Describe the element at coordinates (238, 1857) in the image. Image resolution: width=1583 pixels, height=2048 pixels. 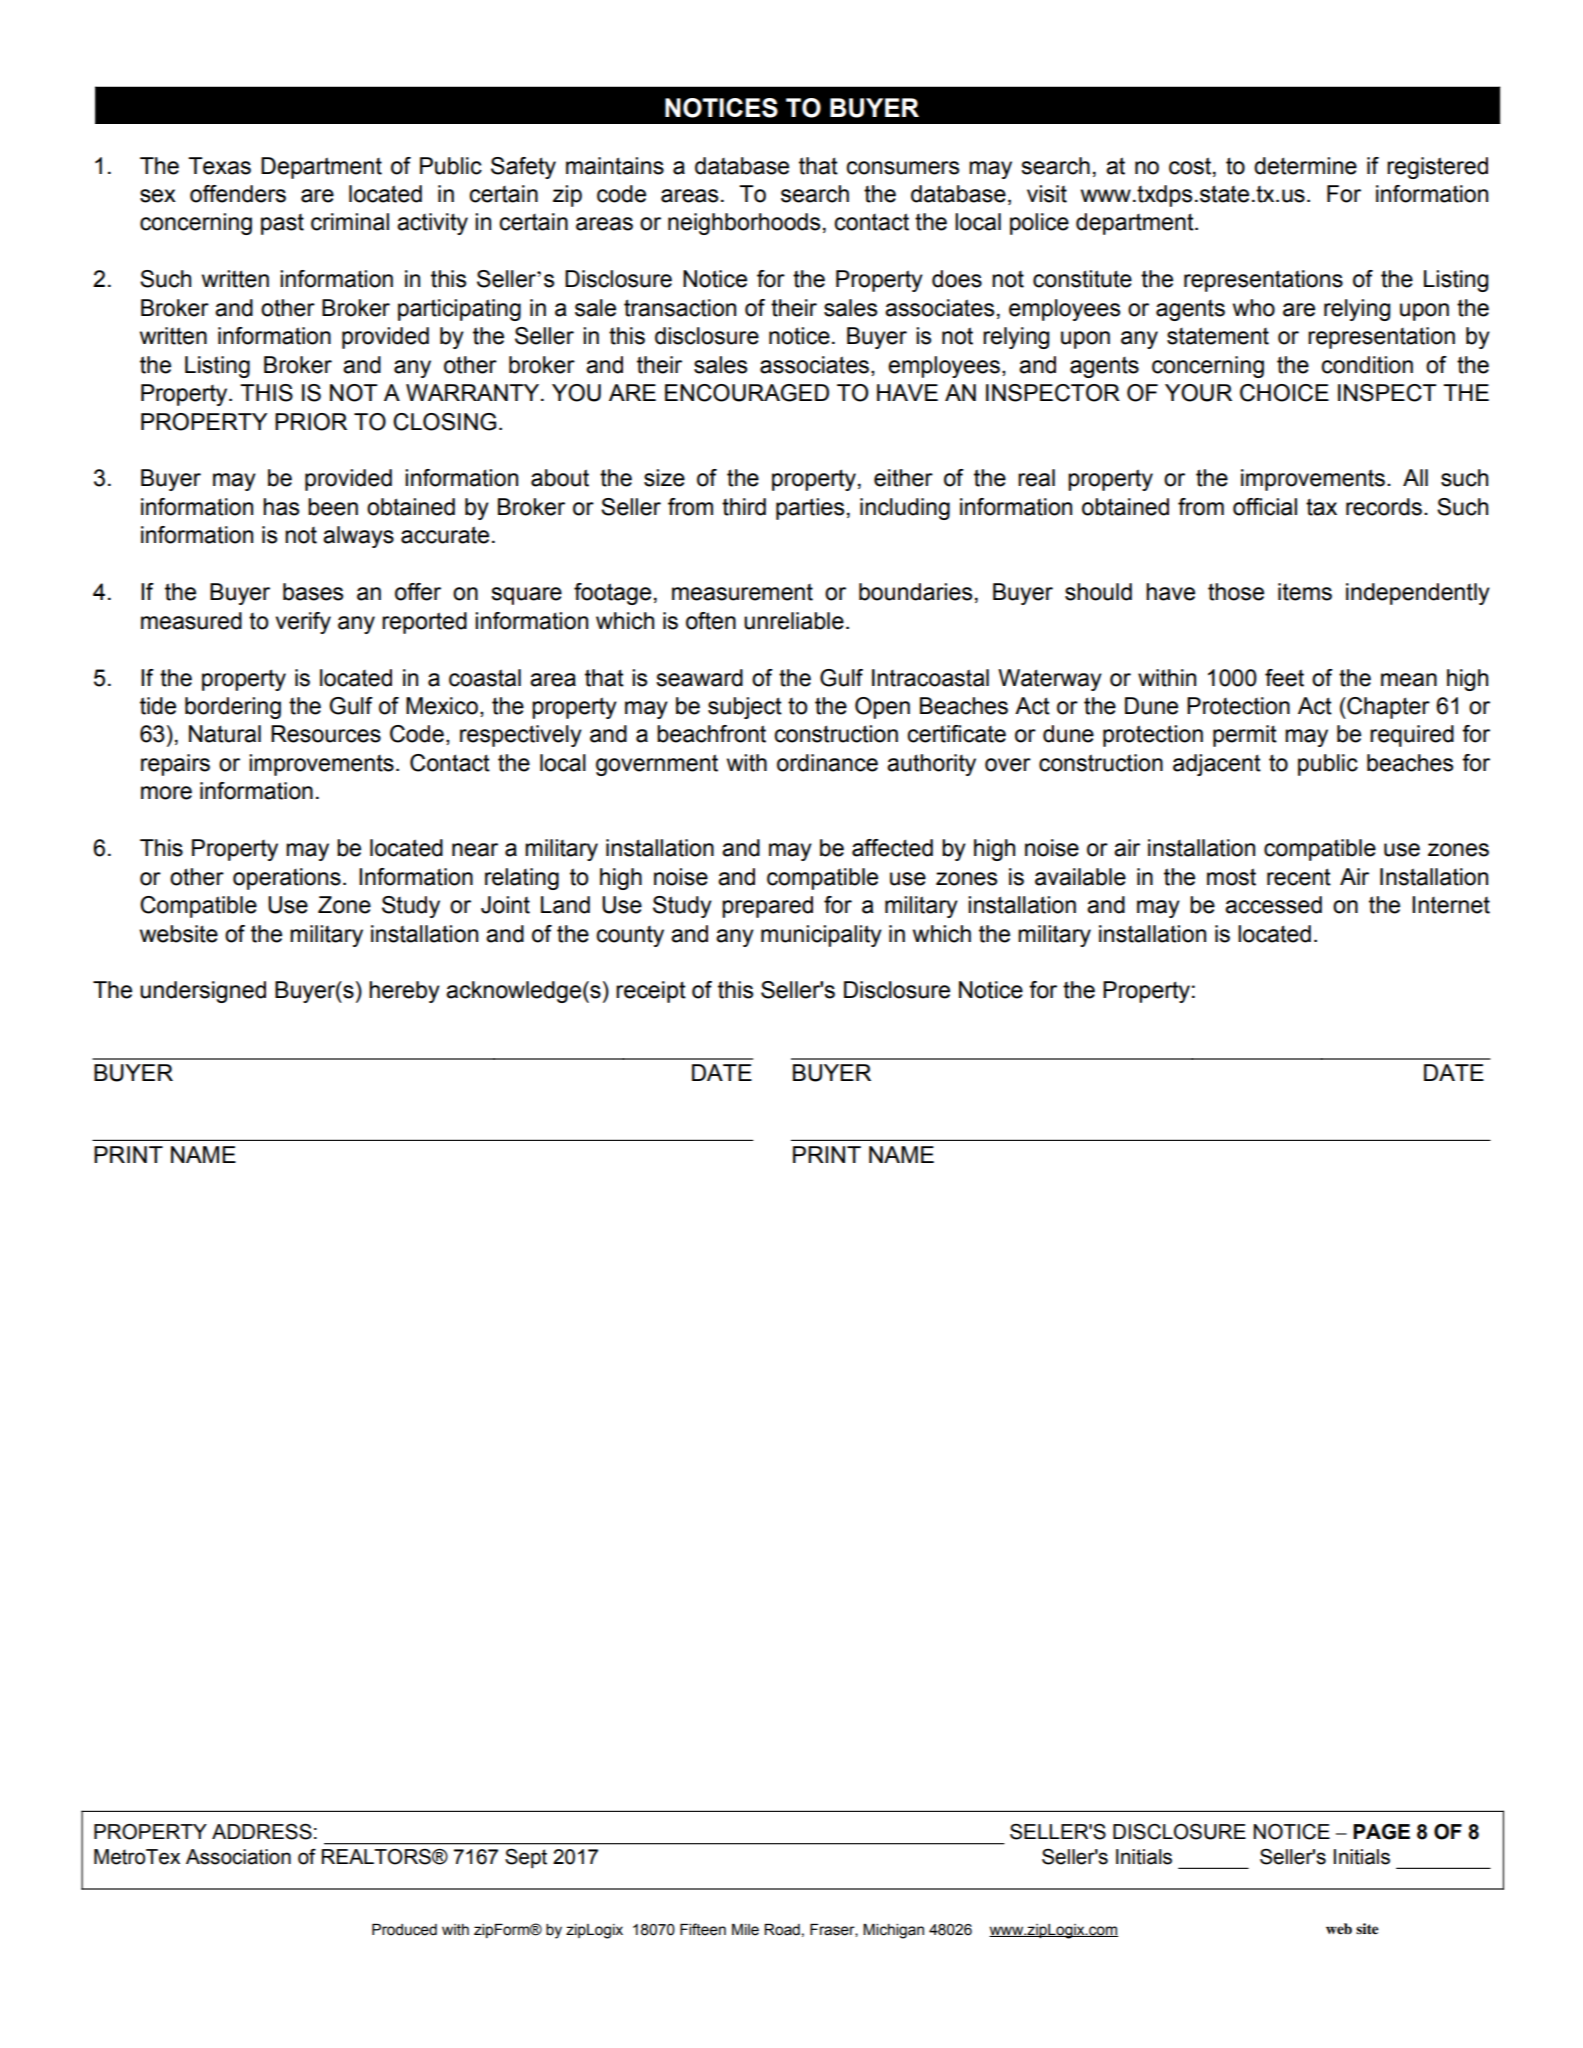
I see `Association` at that location.
